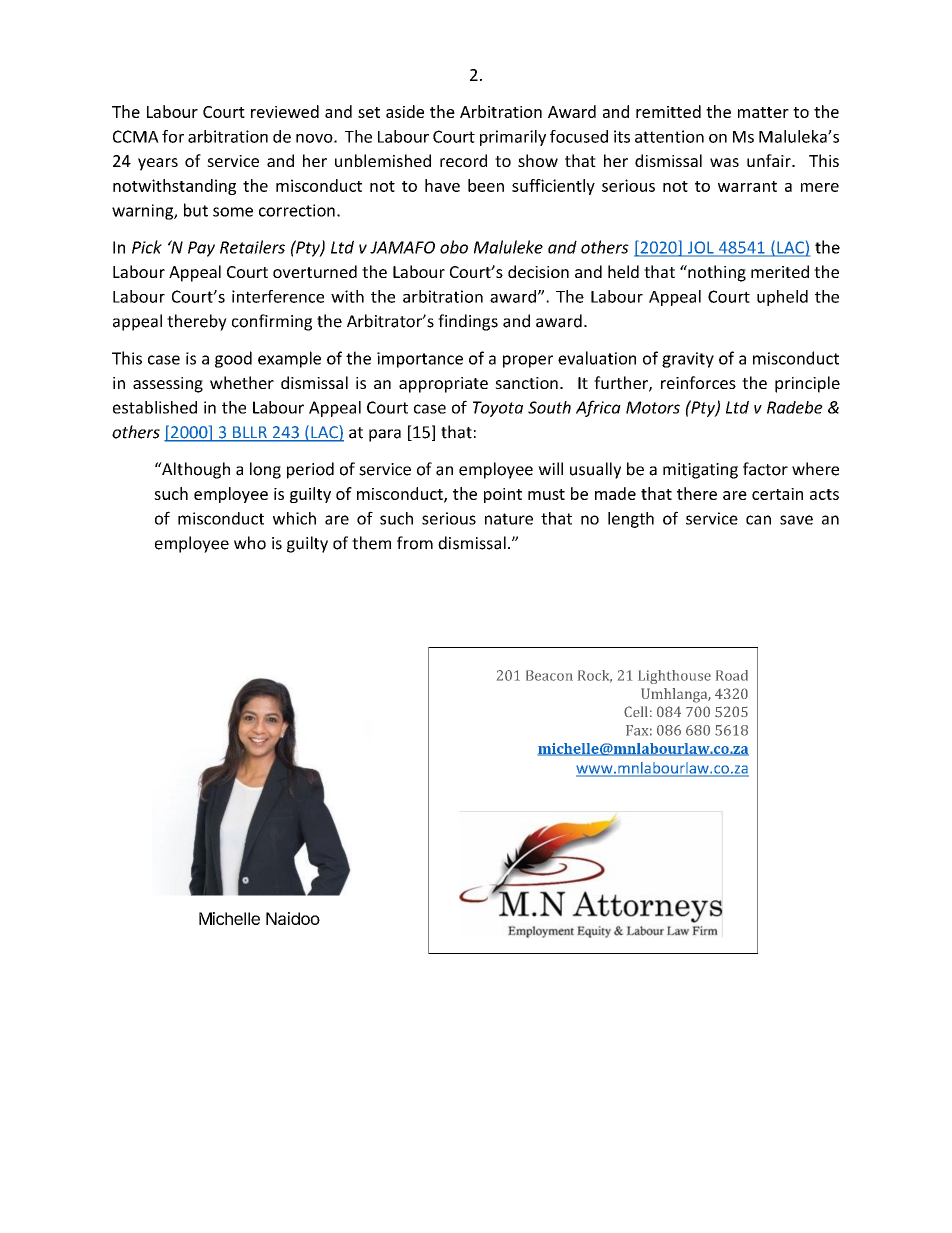 Image resolution: width=952 pixels, height=1233 pixels. I want to click on Pay, so click(201, 249).
